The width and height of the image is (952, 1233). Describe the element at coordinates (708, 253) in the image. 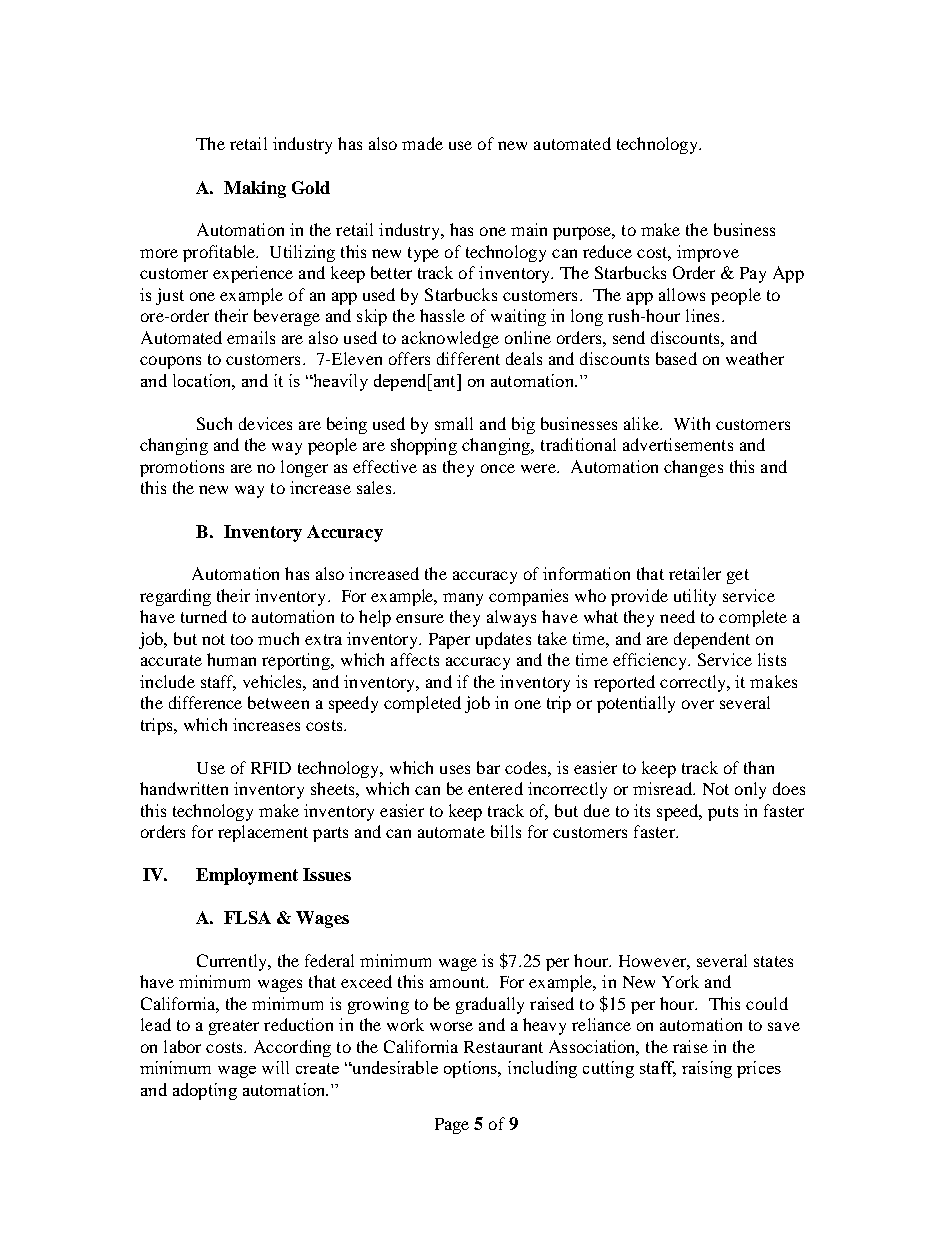

I see `improve` at that location.
